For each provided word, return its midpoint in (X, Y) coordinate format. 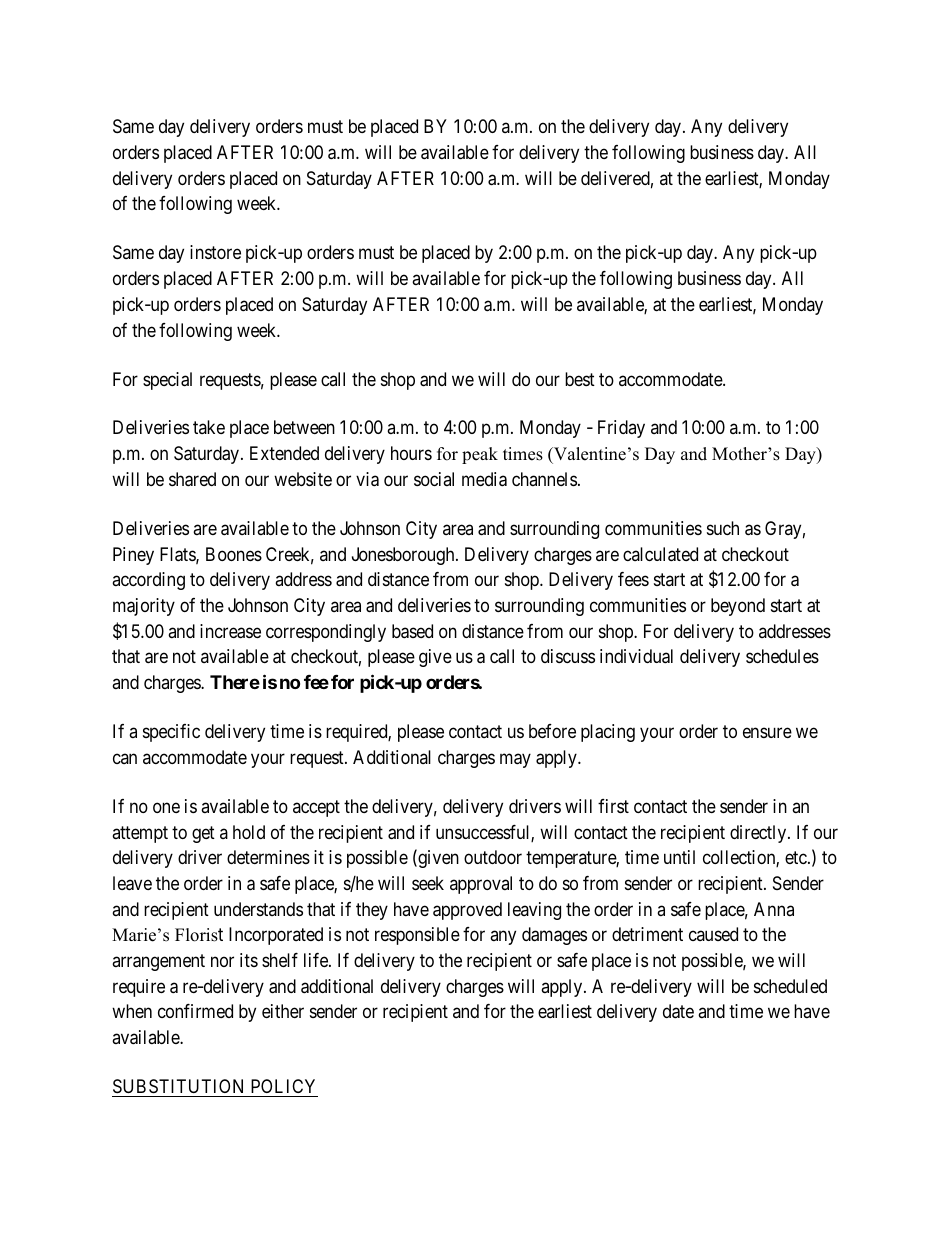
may (515, 760)
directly (759, 834)
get (203, 834)
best (580, 379)
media (484, 479)
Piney (133, 556)
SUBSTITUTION (178, 1086)
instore (215, 252)
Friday (621, 429)
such (723, 528)
